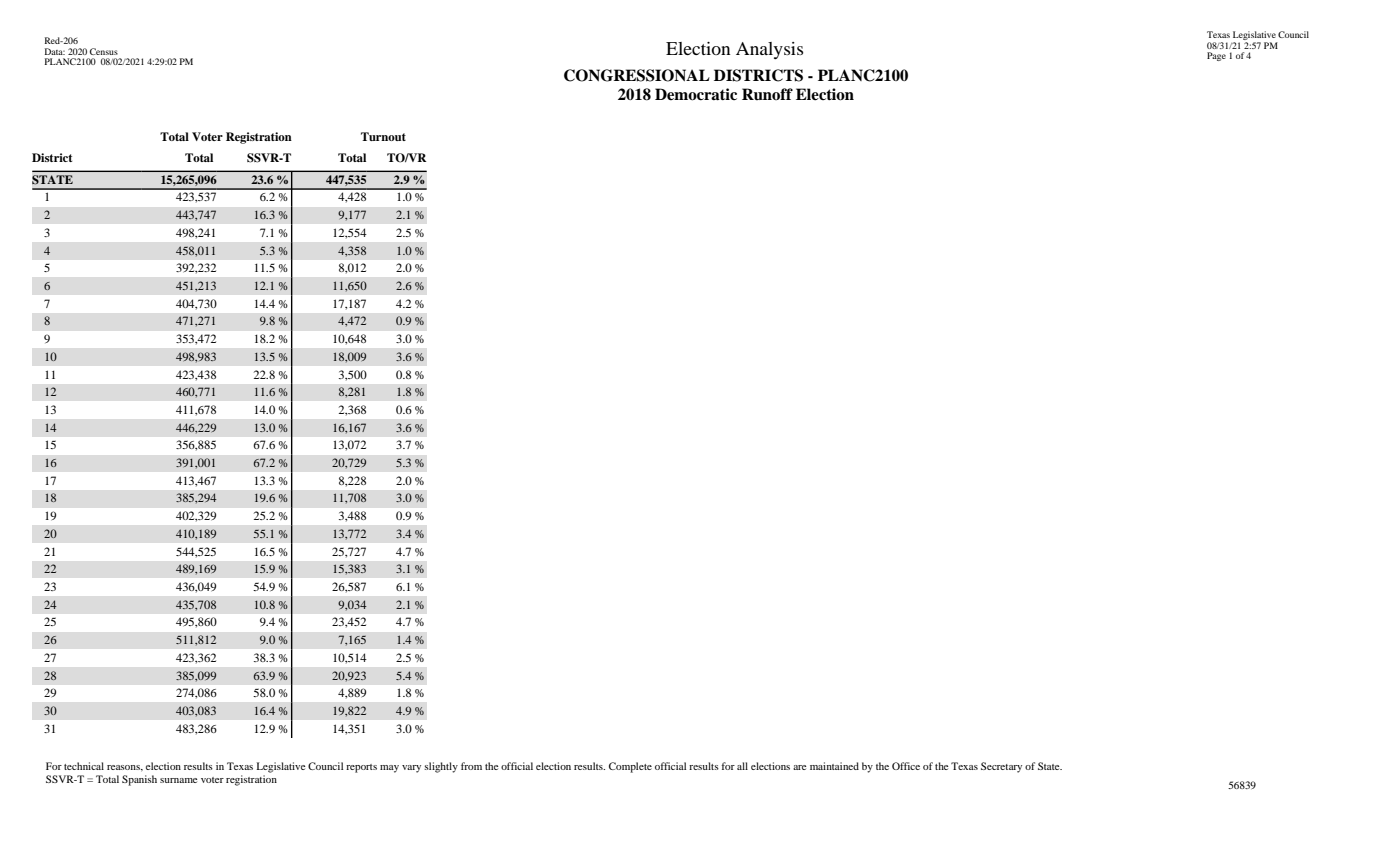  What do you see at coordinates (696, 94) in the screenshot?
I see `Democratic` at bounding box center [696, 94].
